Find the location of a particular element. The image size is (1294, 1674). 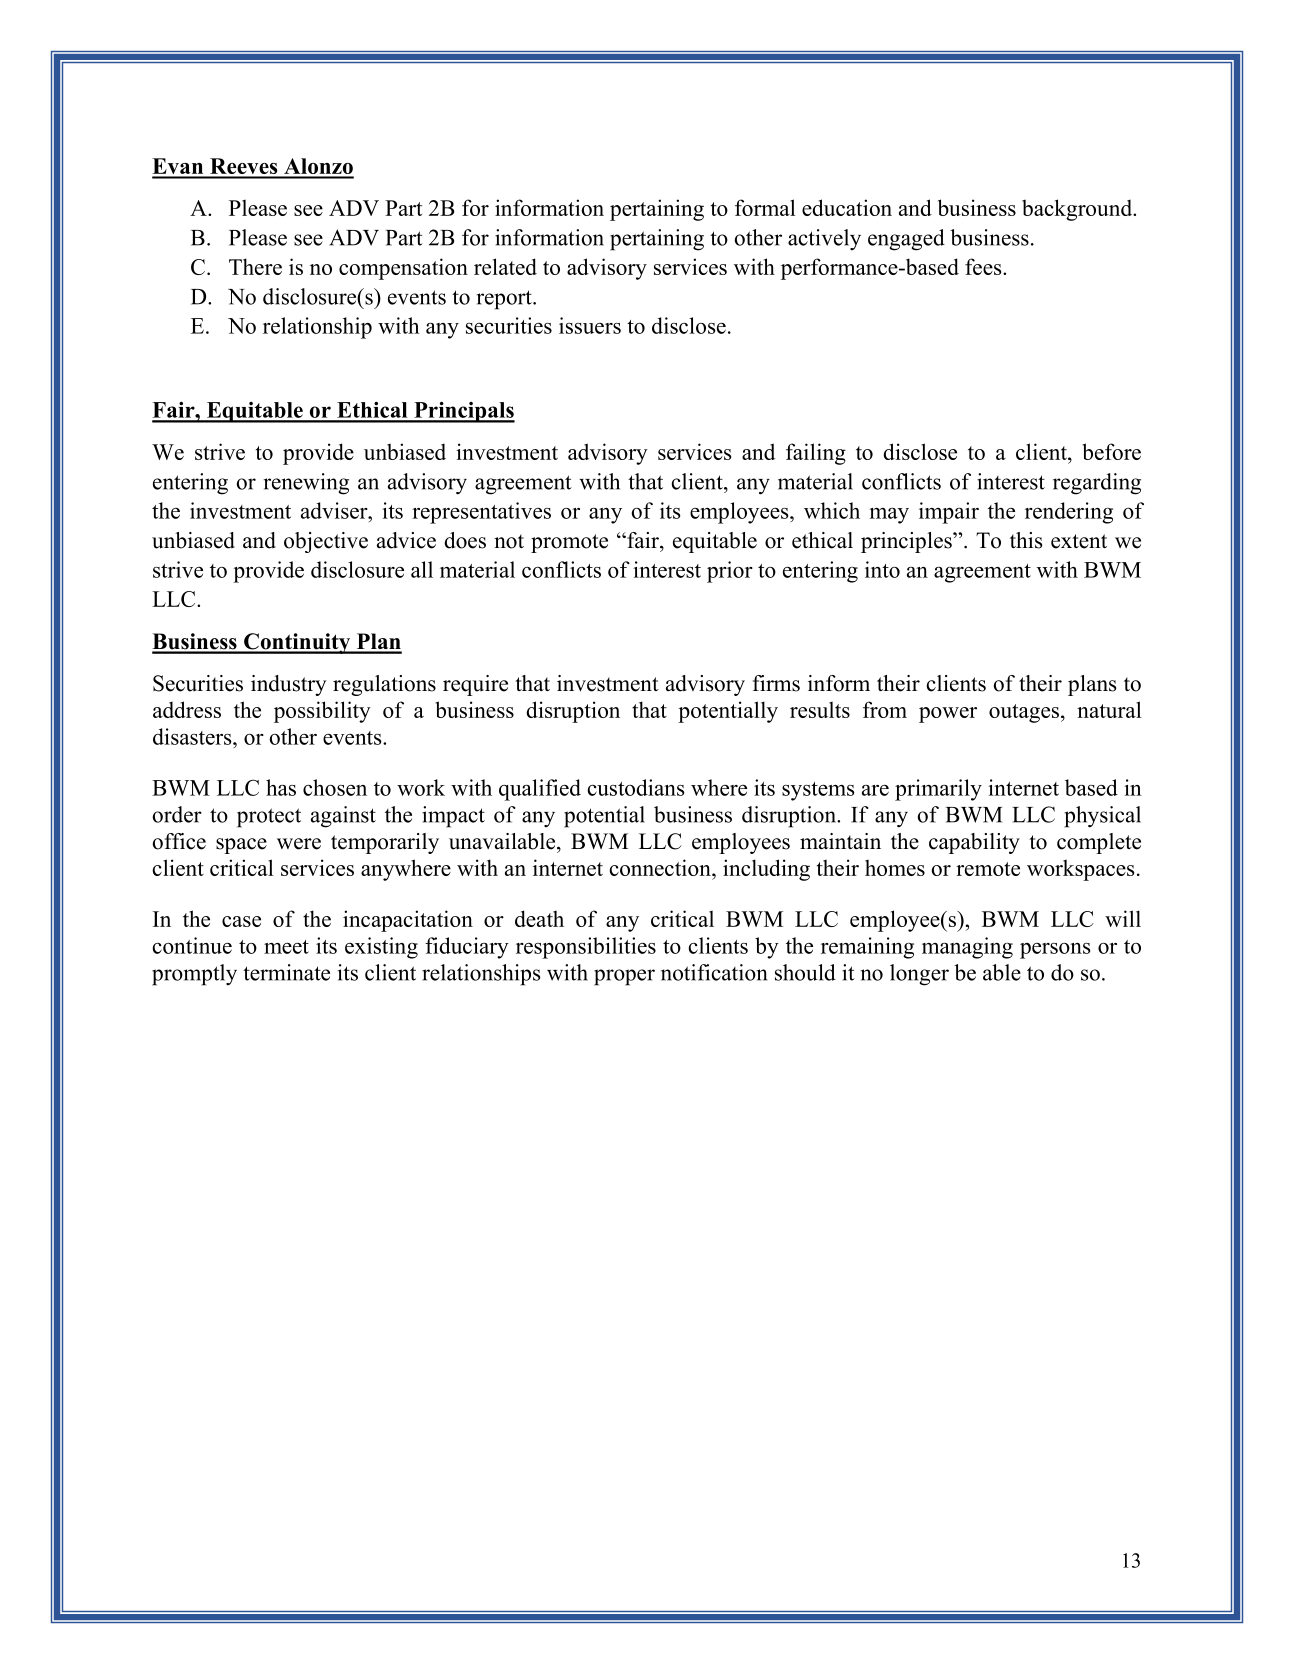

firms is located at coordinates (776, 683).
